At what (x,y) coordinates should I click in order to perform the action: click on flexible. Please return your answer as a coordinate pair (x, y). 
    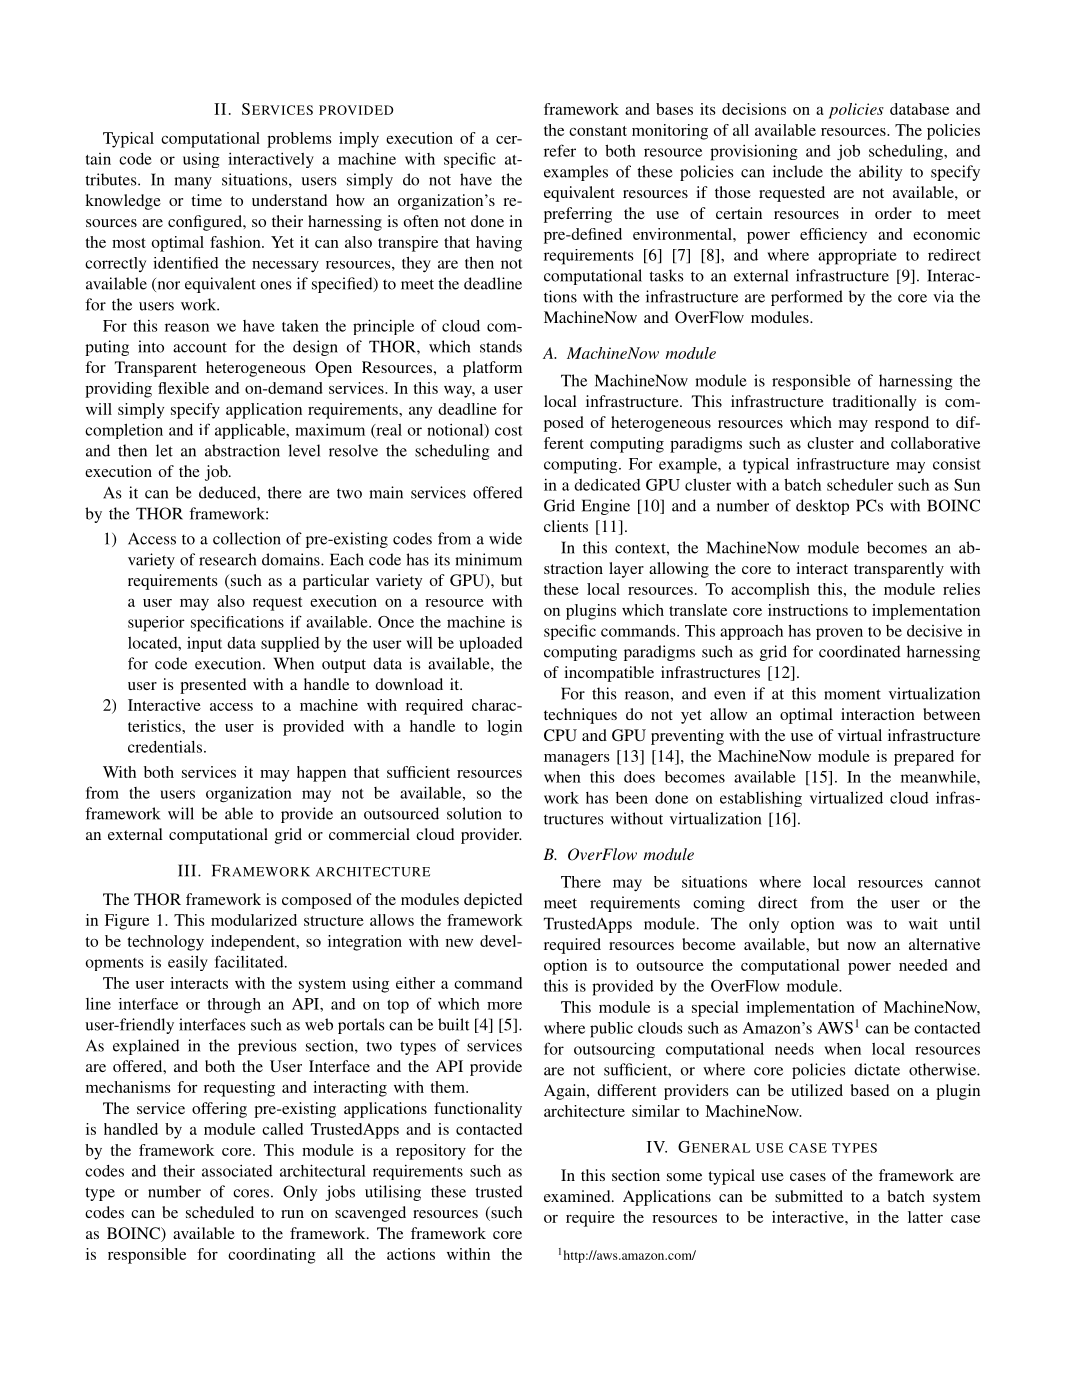
    Looking at the image, I should click on (183, 388).
